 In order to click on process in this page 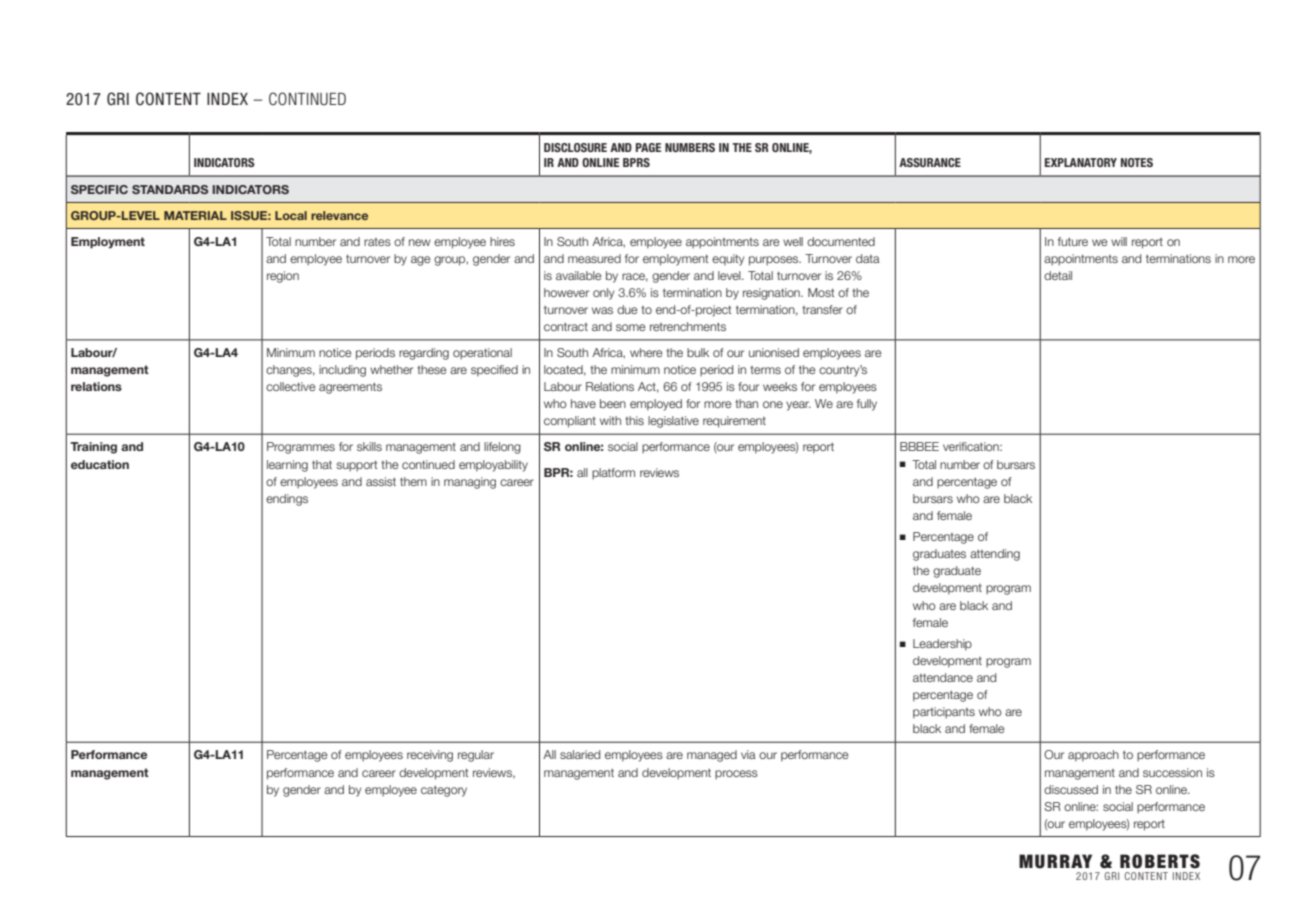, I will do `click(736, 774)`.
